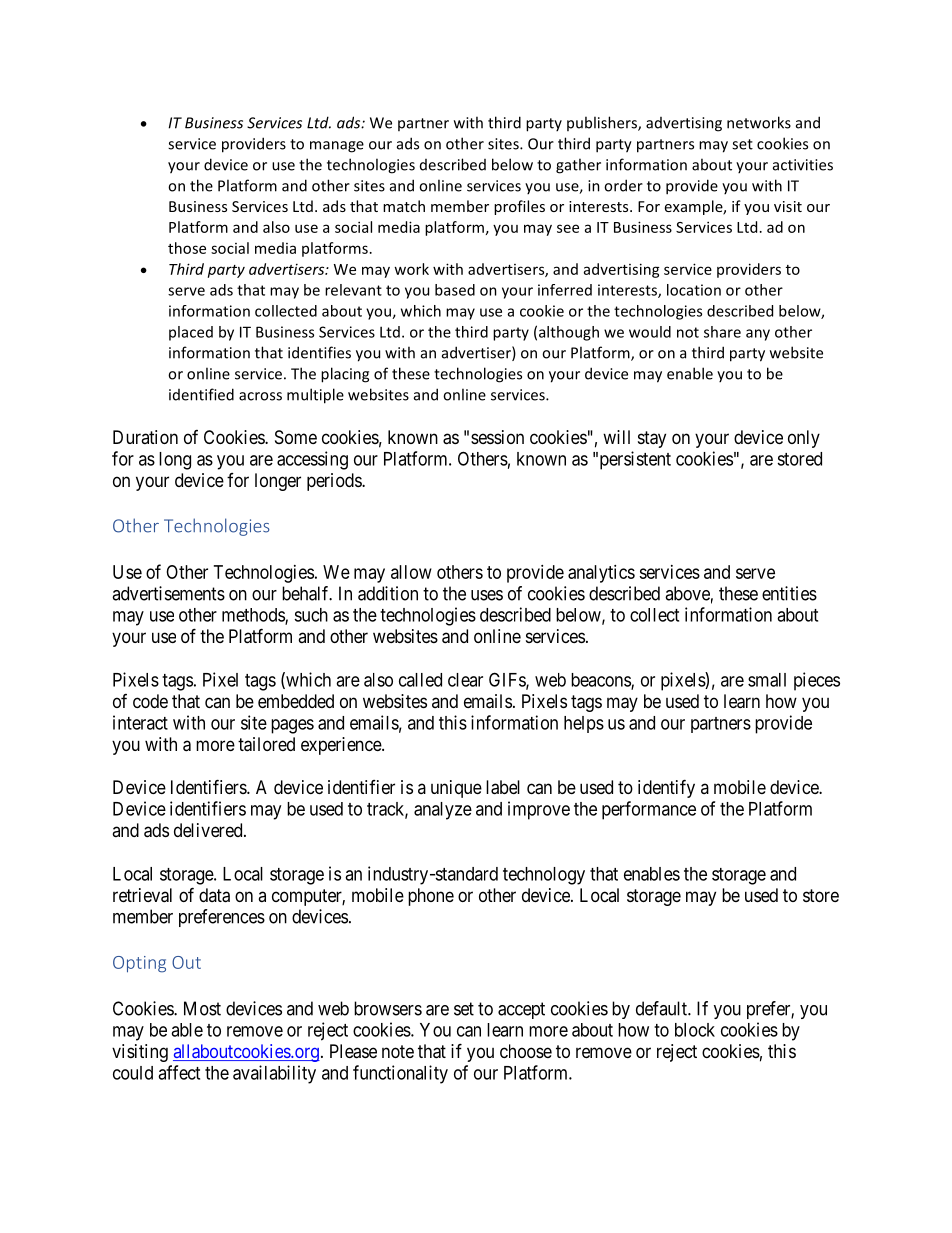 The image size is (952, 1233). What do you see at coordinates (803, 165) in the page?
I see `activities` at bounding box center [803, 165].
